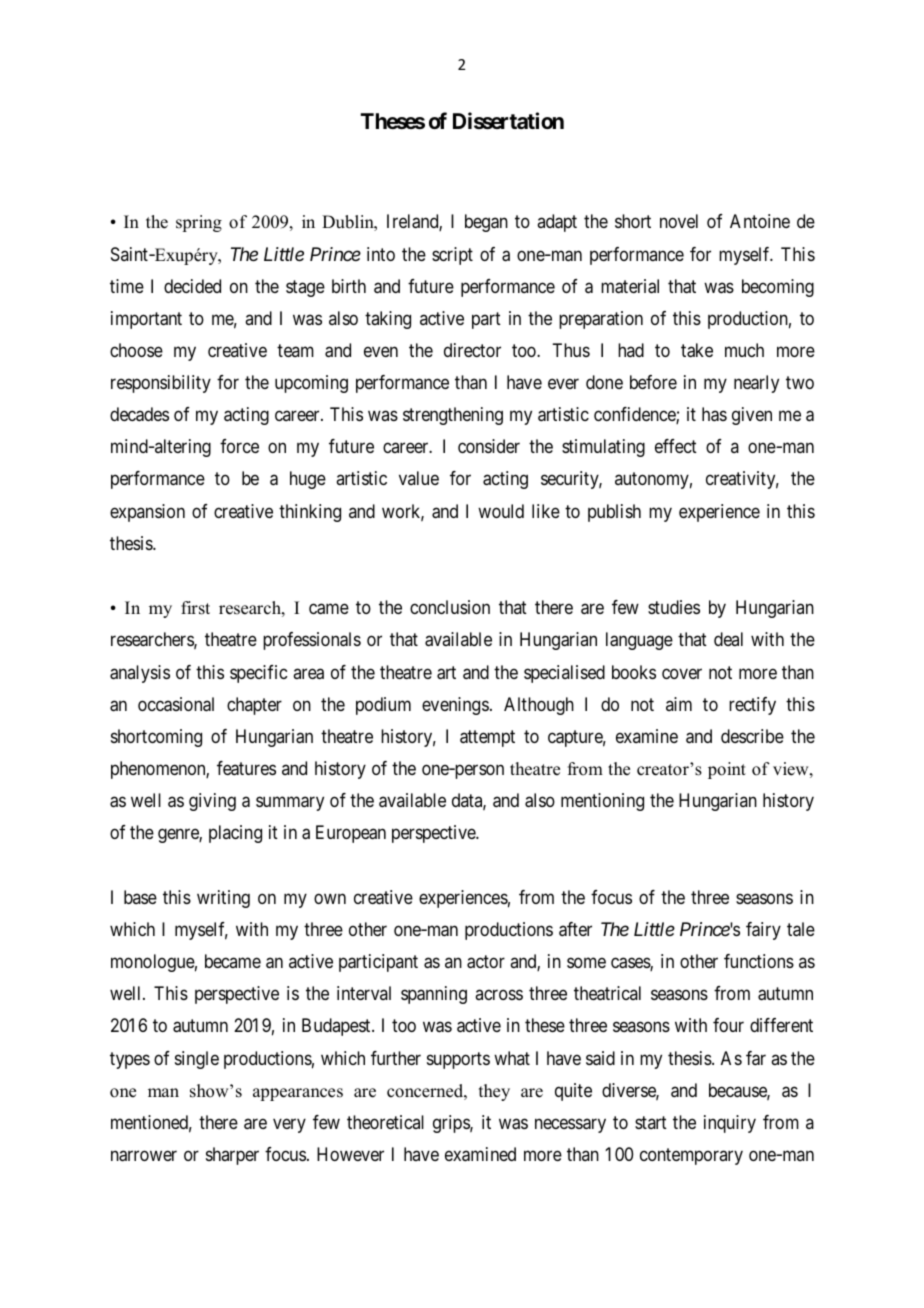  Describe the element at coordinates (195, 608) in the screenshot. I see `first` at that location.
